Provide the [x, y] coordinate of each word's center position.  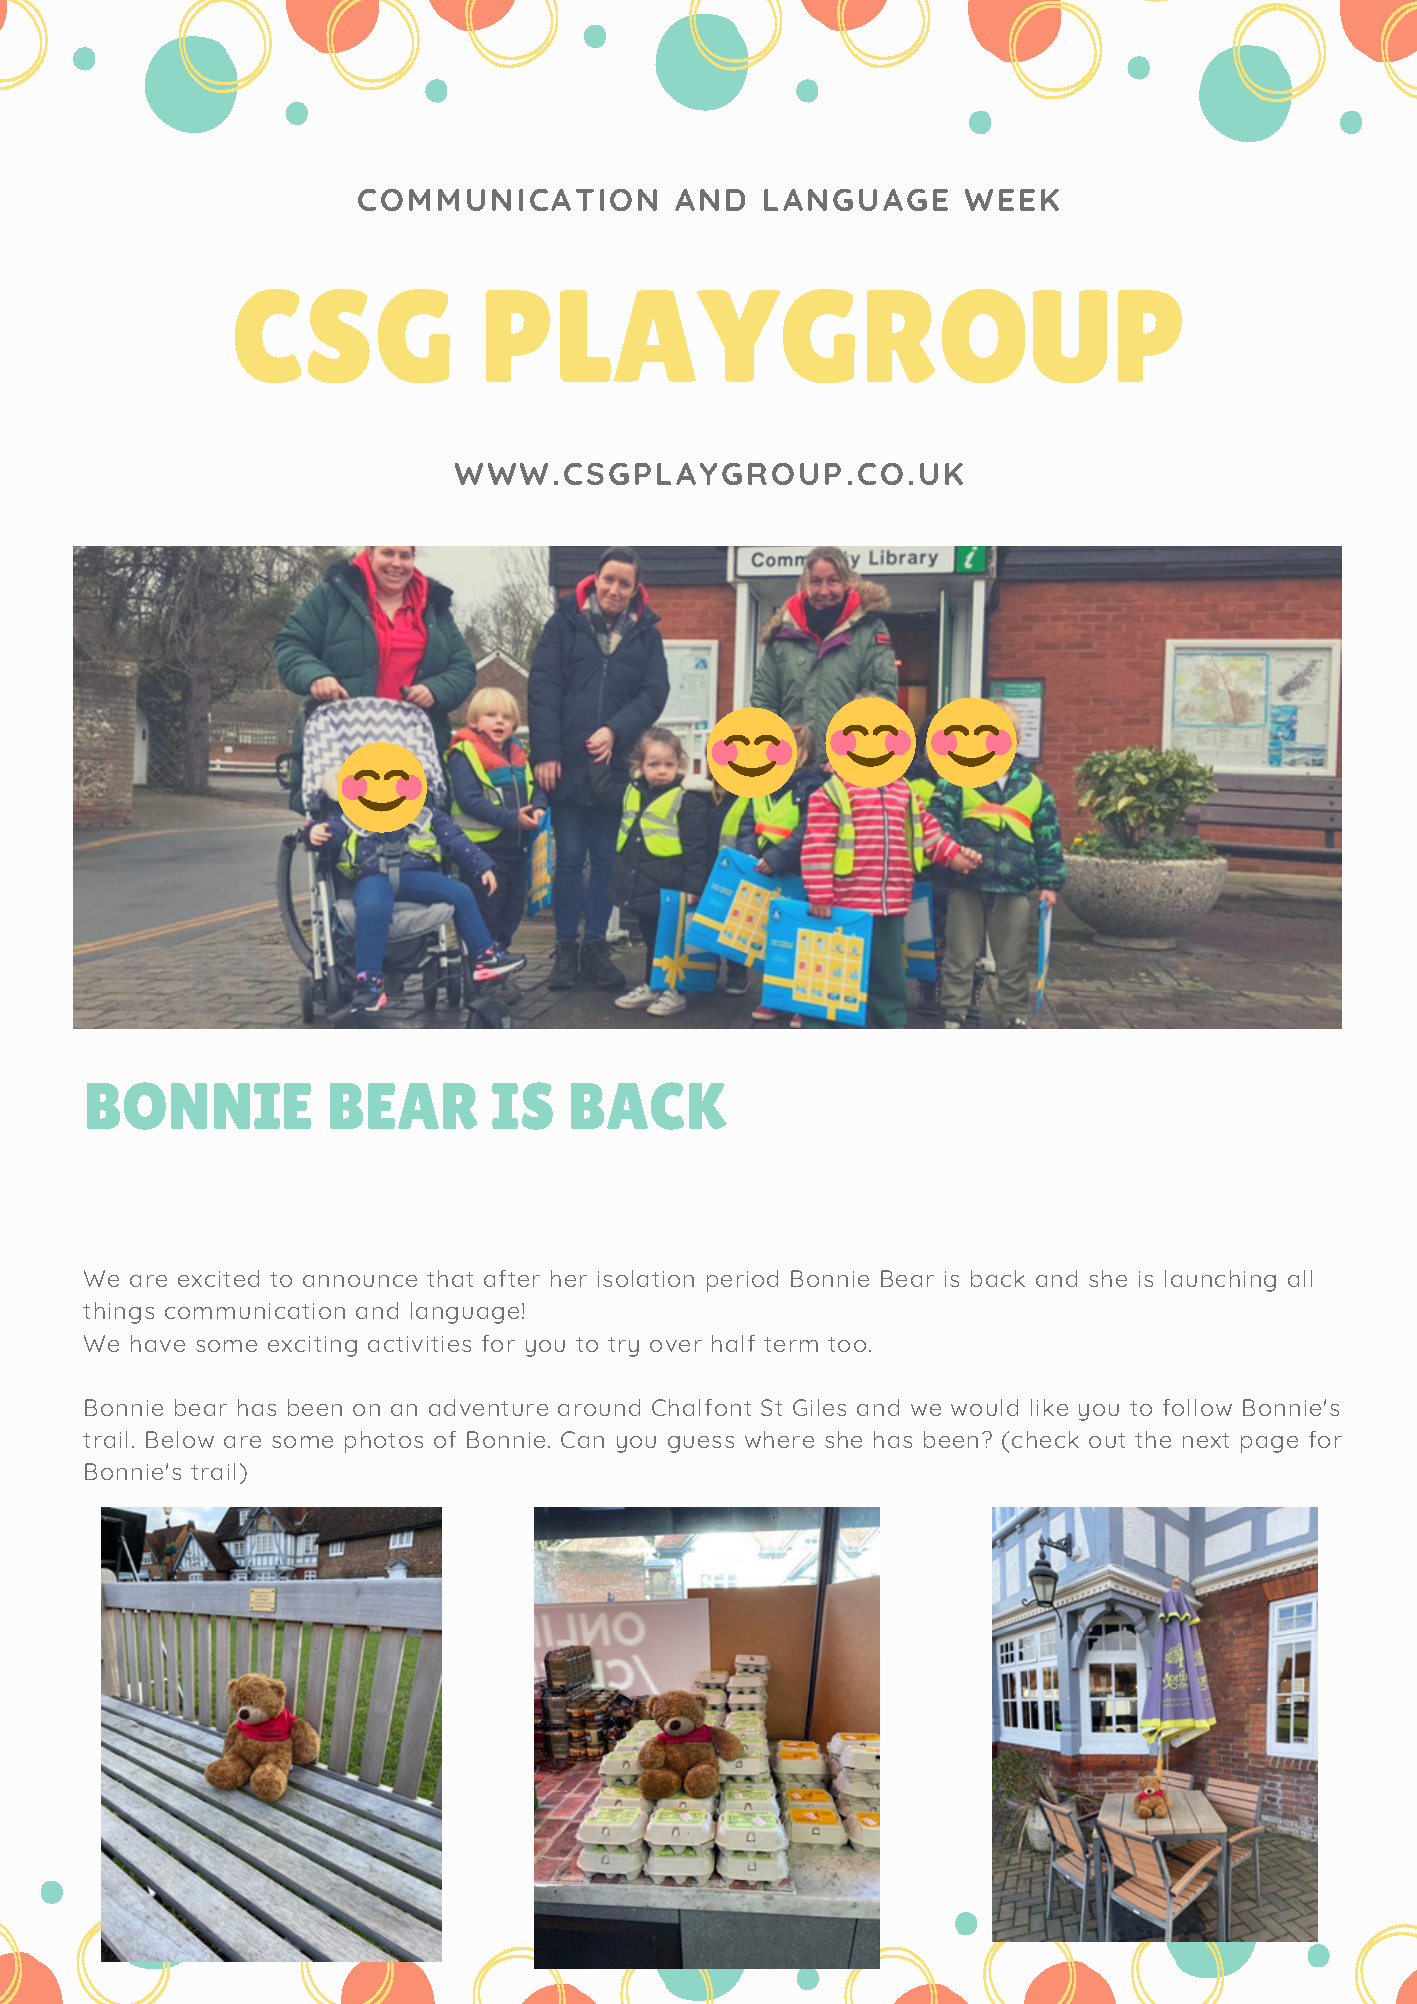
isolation [646, 1278]
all [1300, 1278]
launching [1220, 1281]
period [742, 1281]
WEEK [1012, 200]
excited [218, 1278]
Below [180, 1439]
